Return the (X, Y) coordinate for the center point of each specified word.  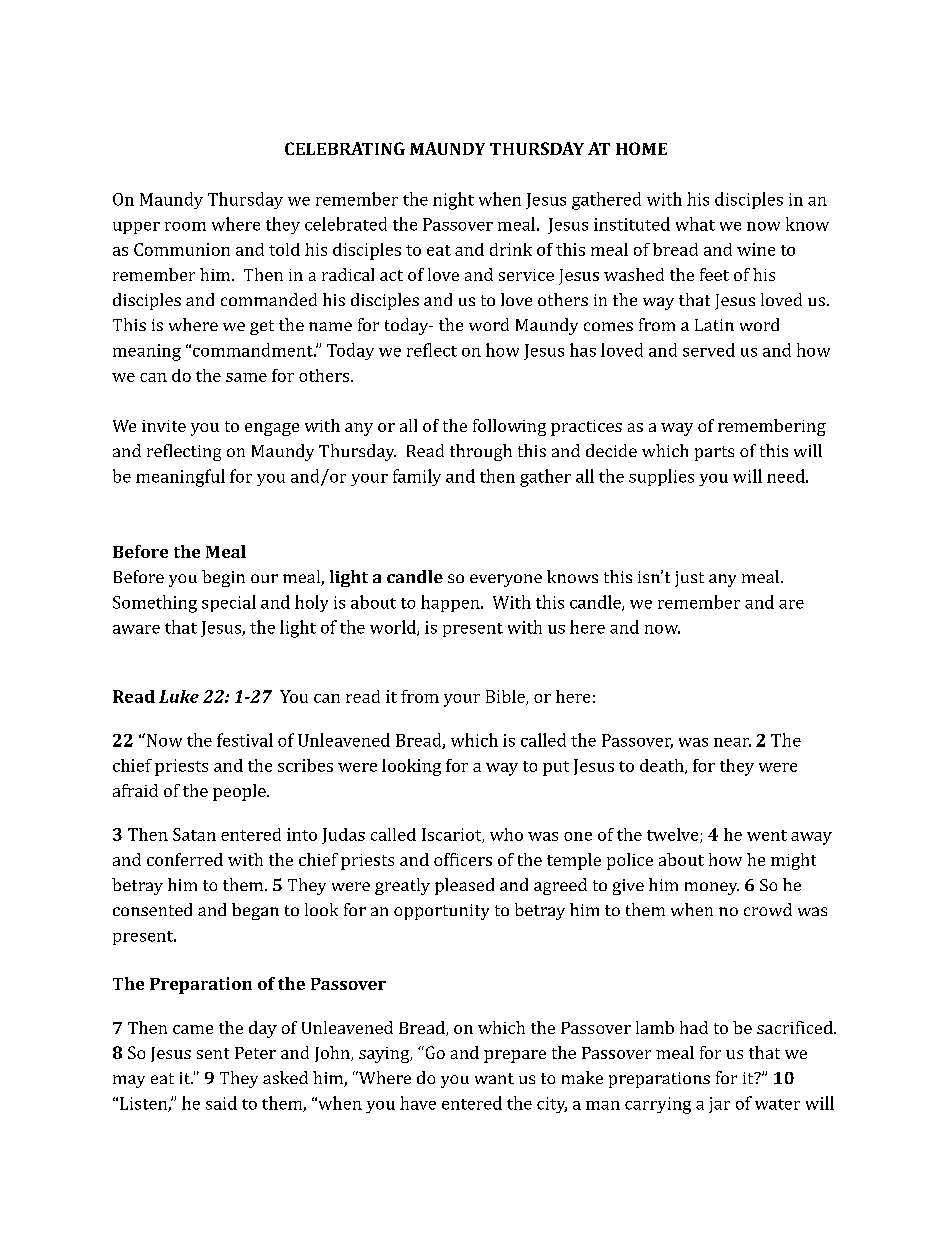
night (453, 201)
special (229, 603)
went (767, 835)
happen (451, 603)
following (509, 427)
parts (714, 453)
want (494, 1078)
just (689, 579)
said (221, 1103)
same (246, 377)
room (185, 226)
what (695, 224)
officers (463, 859)
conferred (185, 859)
